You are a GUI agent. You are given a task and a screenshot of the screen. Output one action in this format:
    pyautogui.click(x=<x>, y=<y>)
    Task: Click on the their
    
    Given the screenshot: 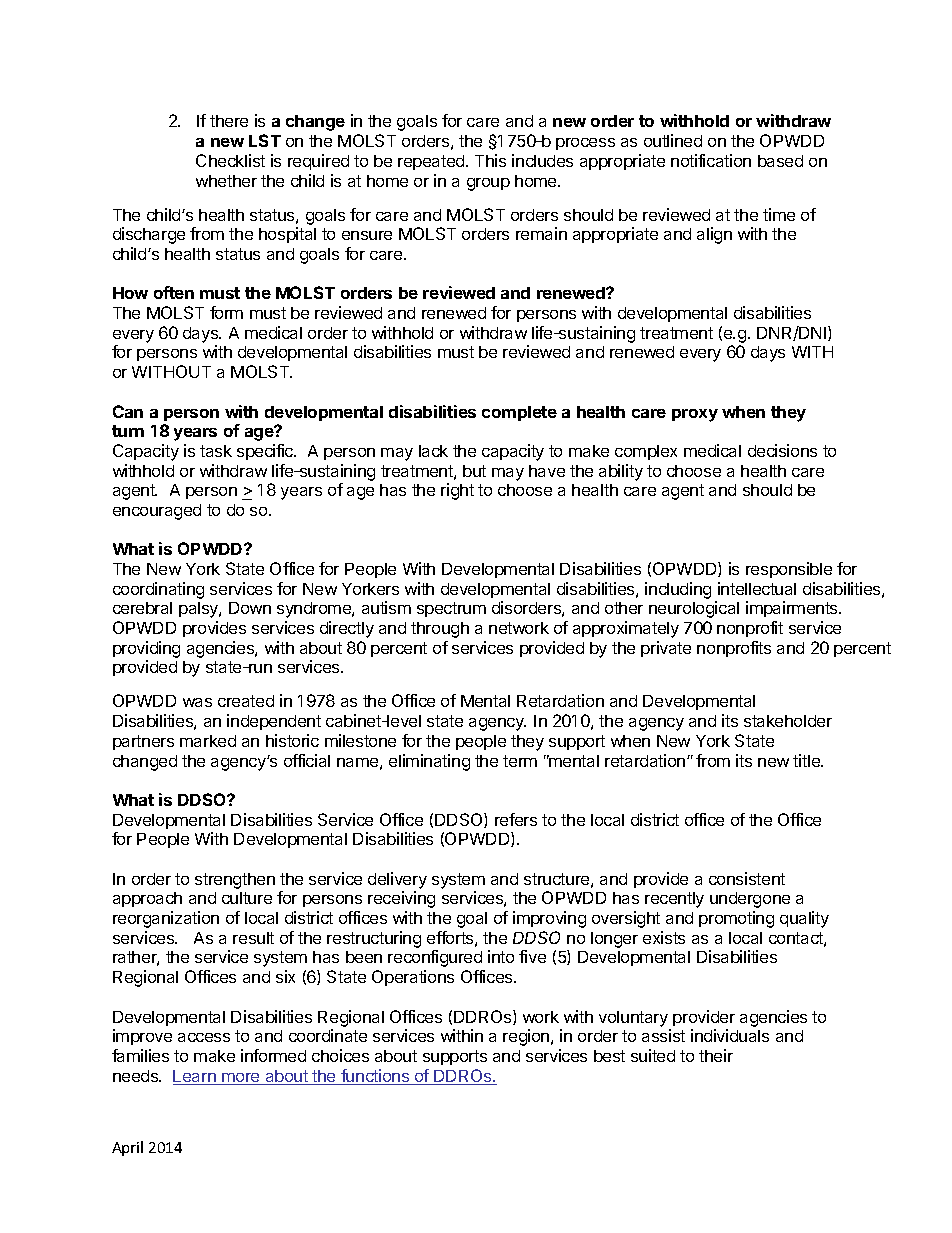 What is the action you would take?
    pyautogui.click(x=716, y=1055)
